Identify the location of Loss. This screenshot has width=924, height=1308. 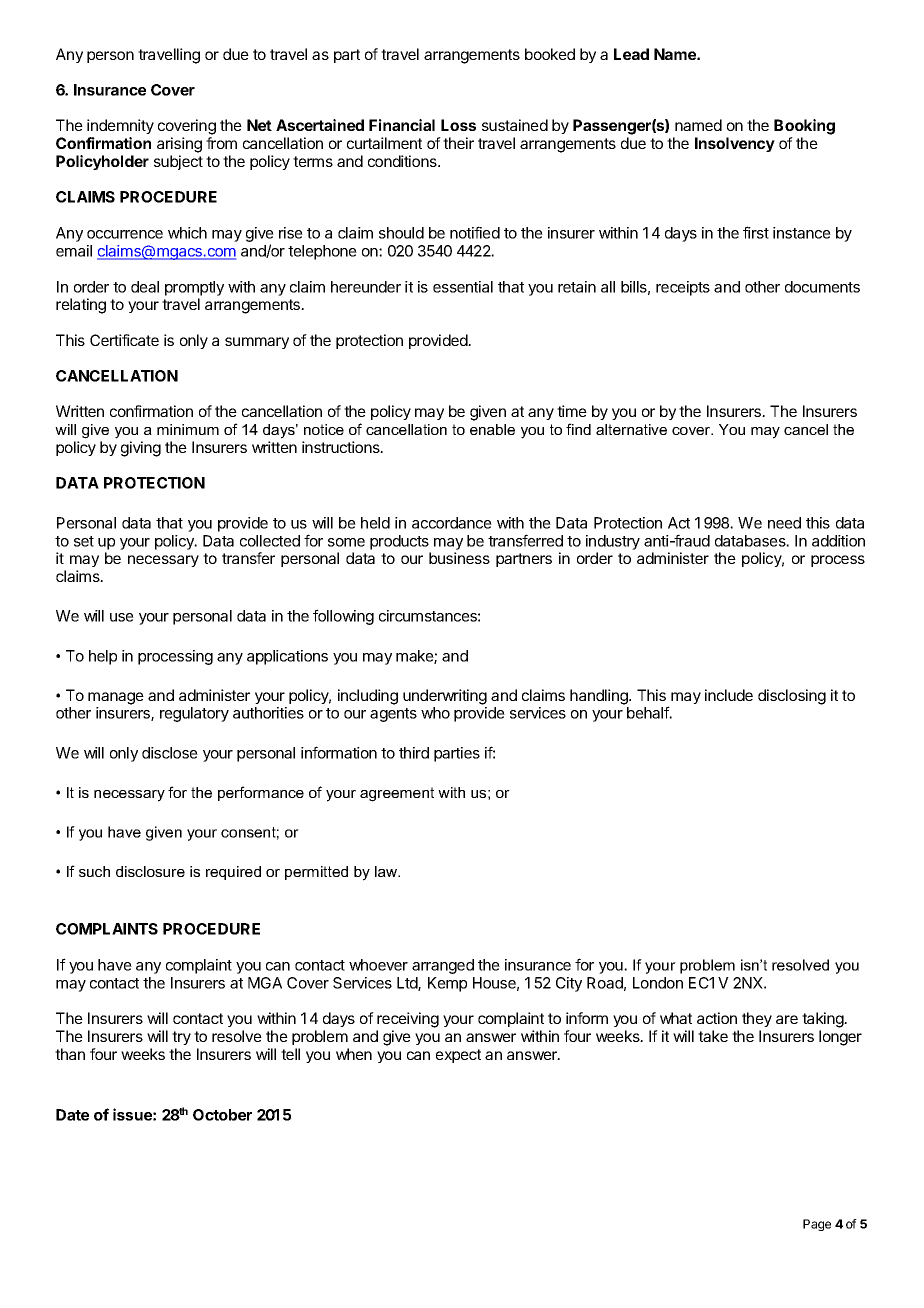
(458, 125).
